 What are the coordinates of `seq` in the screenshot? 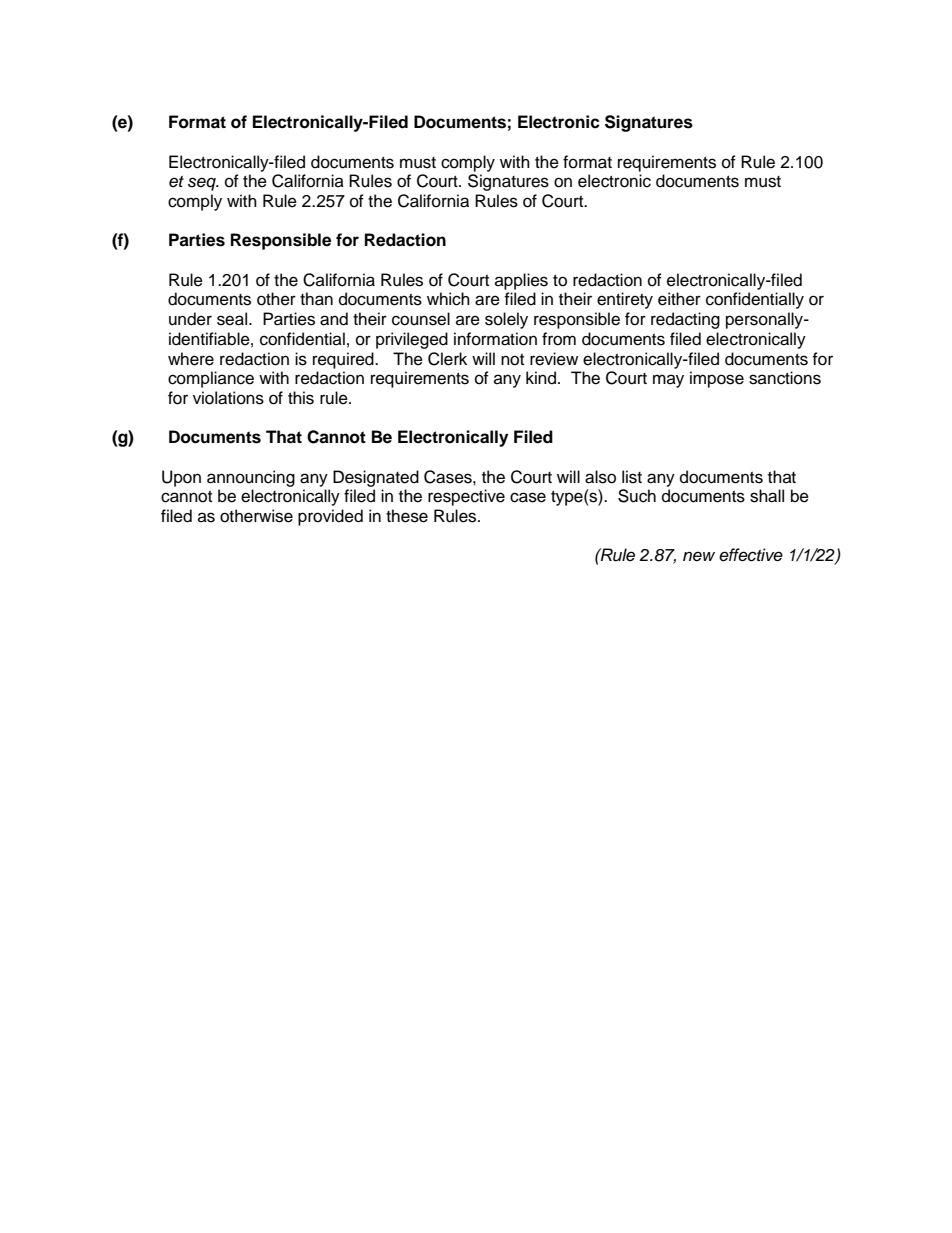 It's located at (203, 184).
